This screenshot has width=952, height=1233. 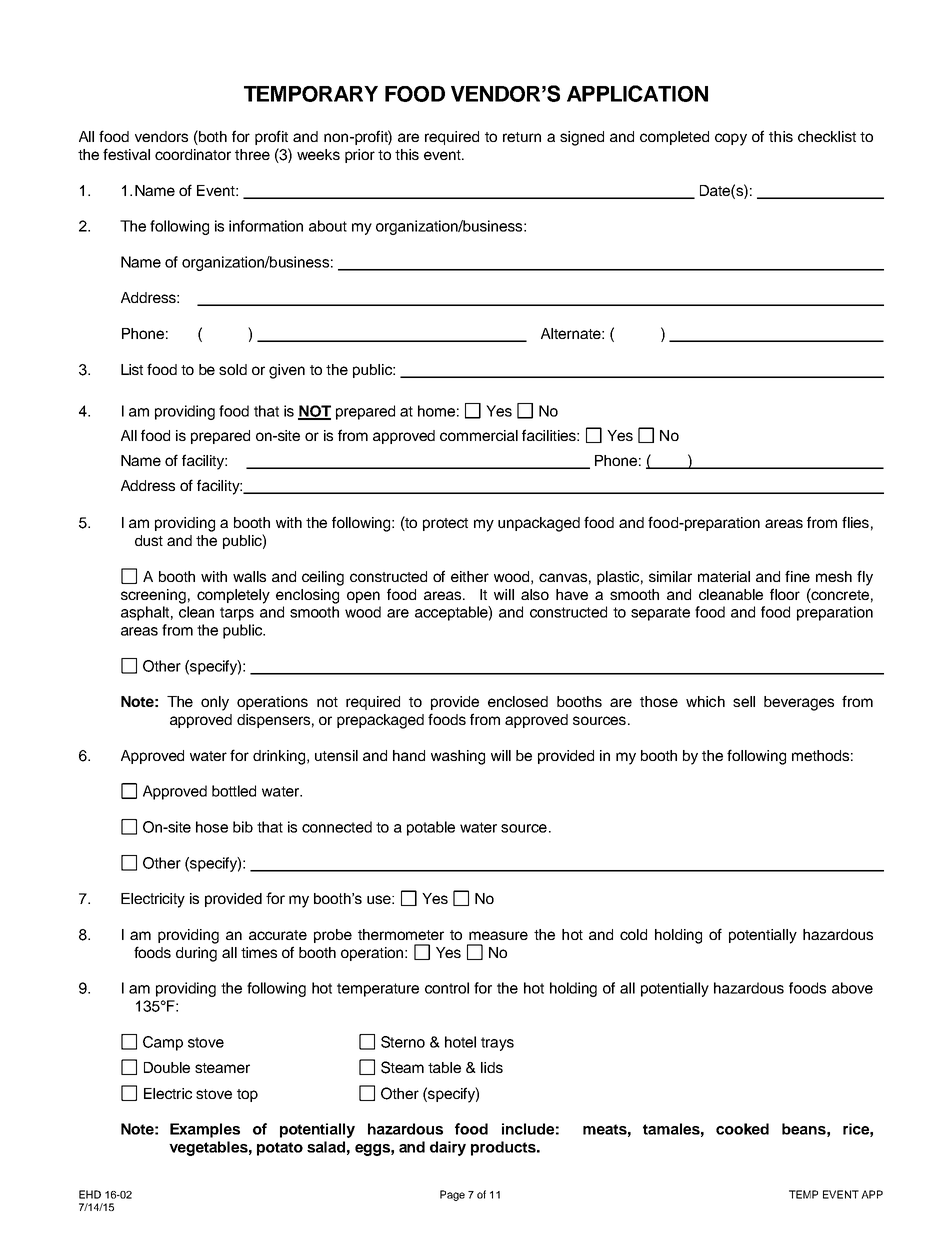 I want to click on above, so click(x=852, y=988).
